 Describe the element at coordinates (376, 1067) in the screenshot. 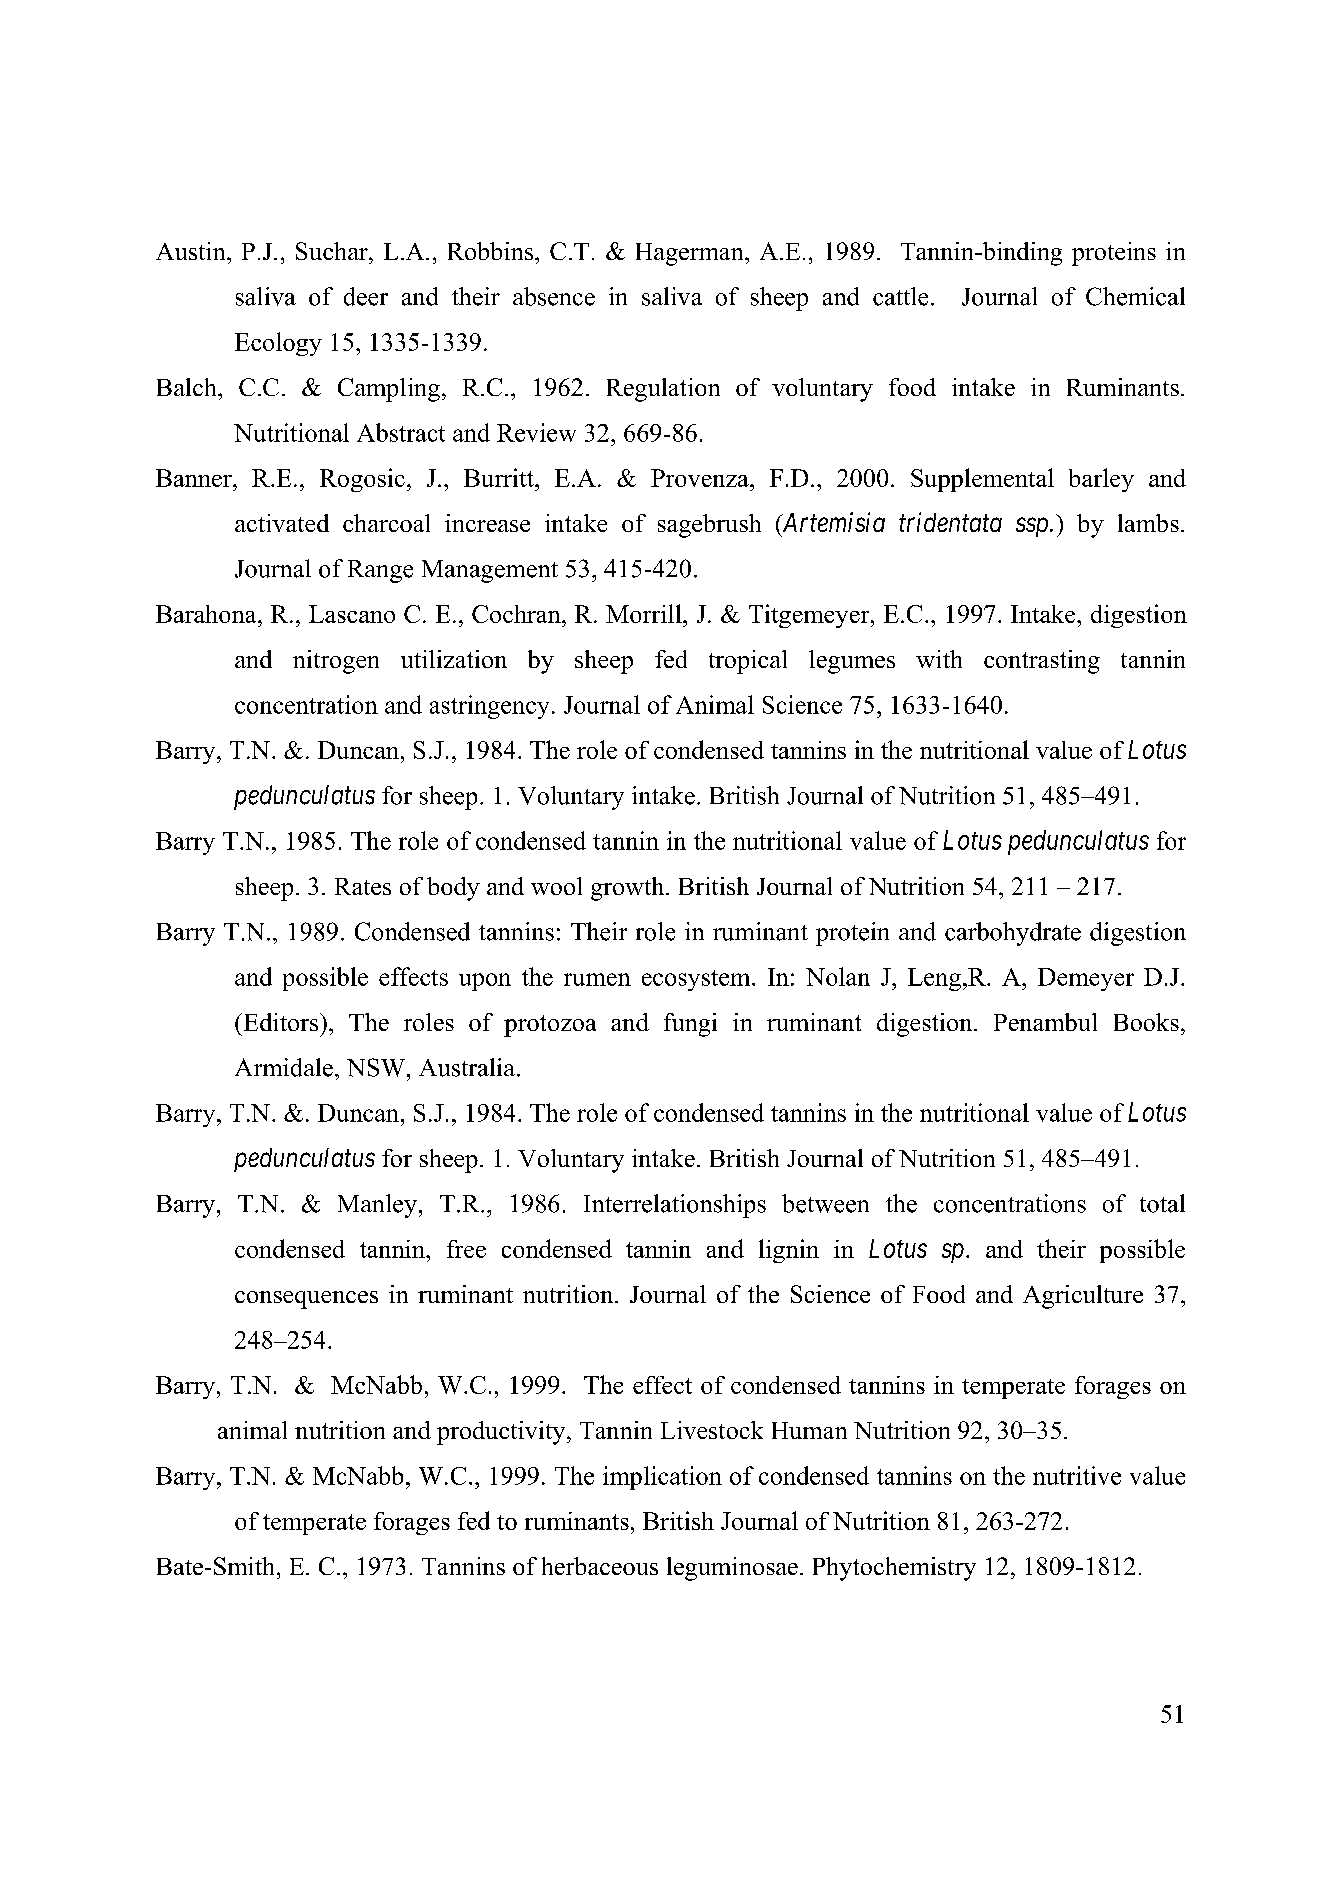

I see `NSW` at that location.
